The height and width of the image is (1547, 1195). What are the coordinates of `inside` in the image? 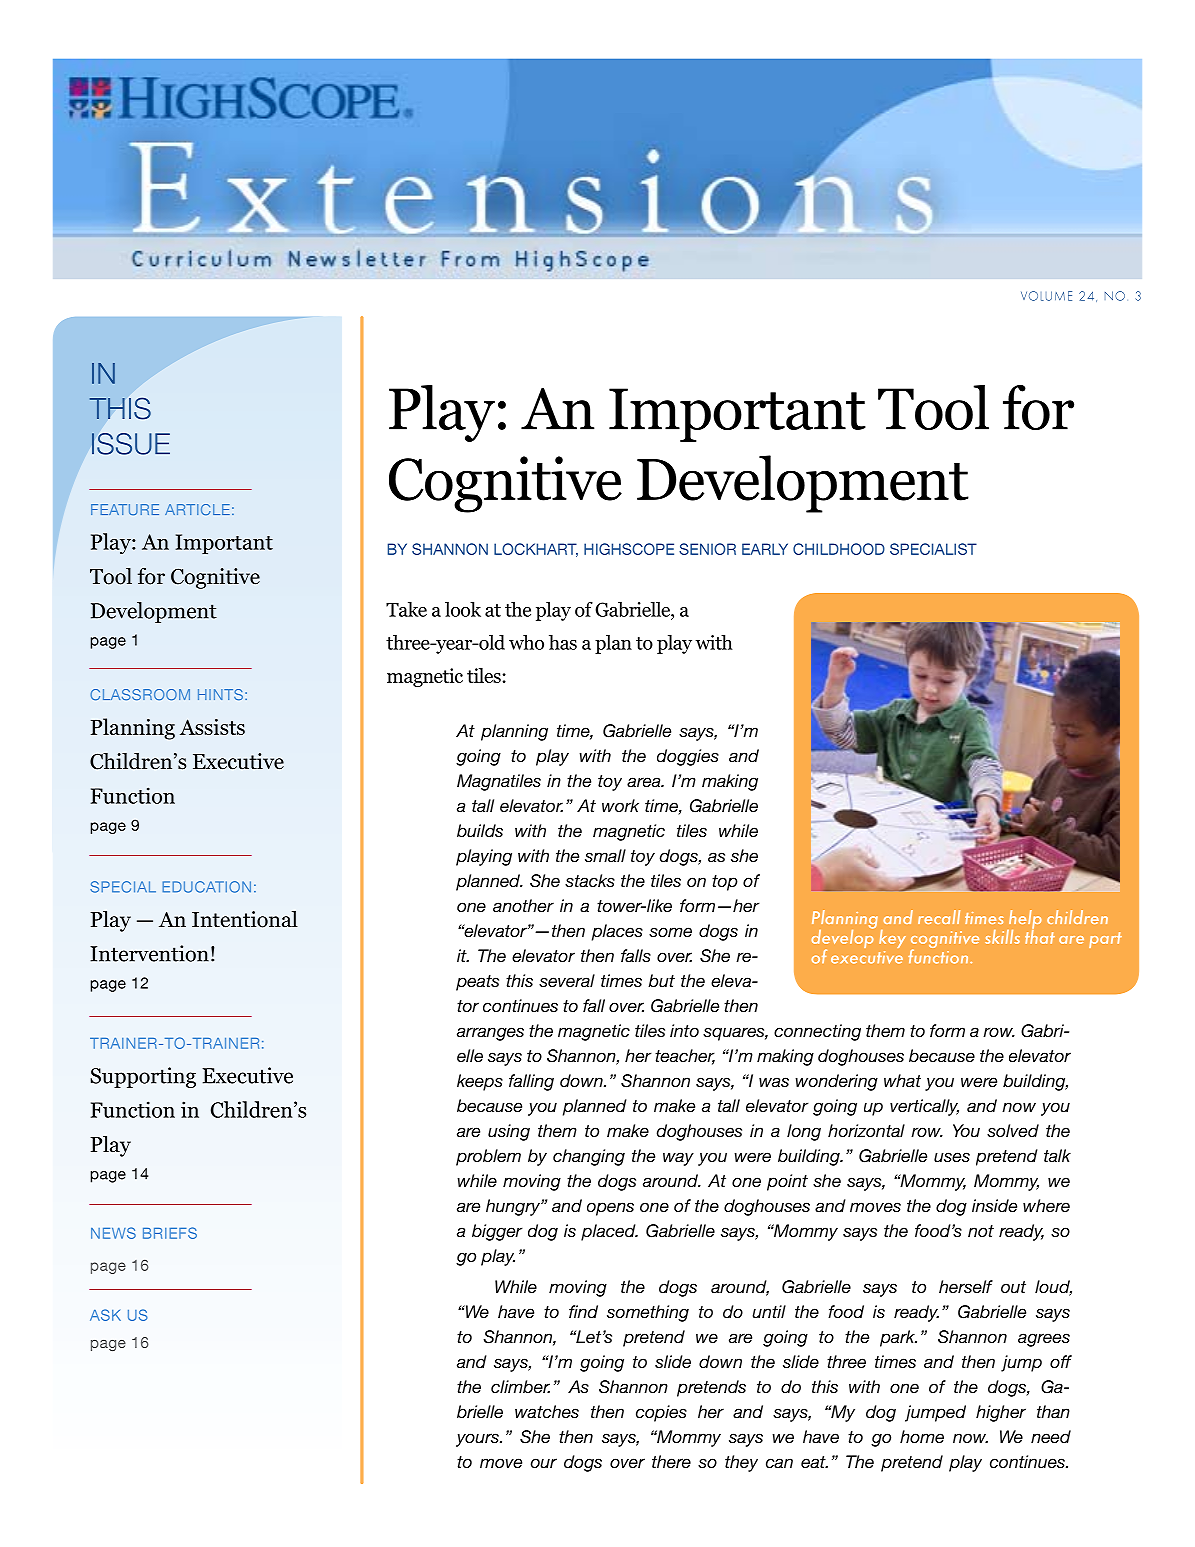 It's located at (994, 1205).
